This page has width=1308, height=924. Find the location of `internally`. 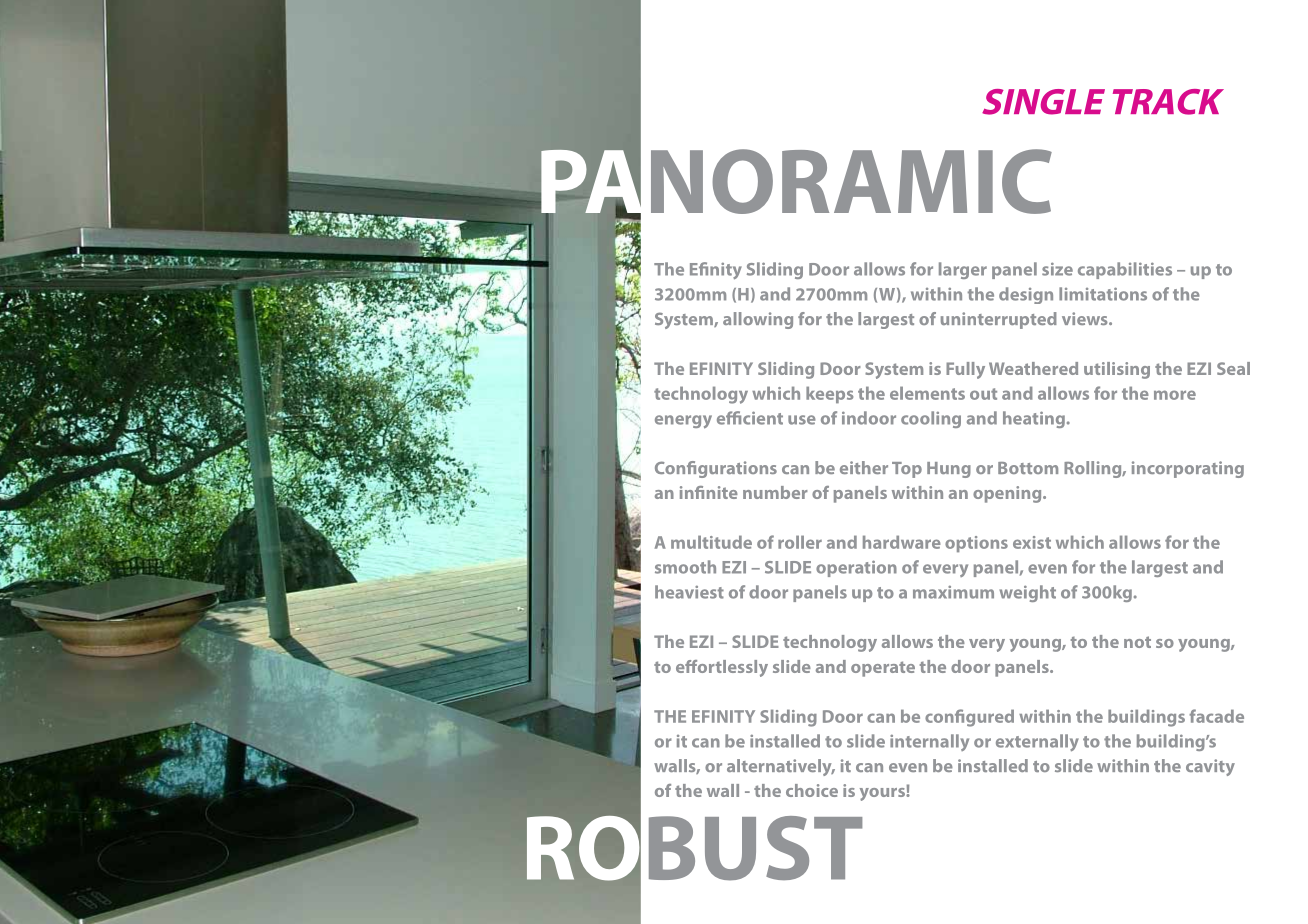

internally is located at coordinates (929, 742).
